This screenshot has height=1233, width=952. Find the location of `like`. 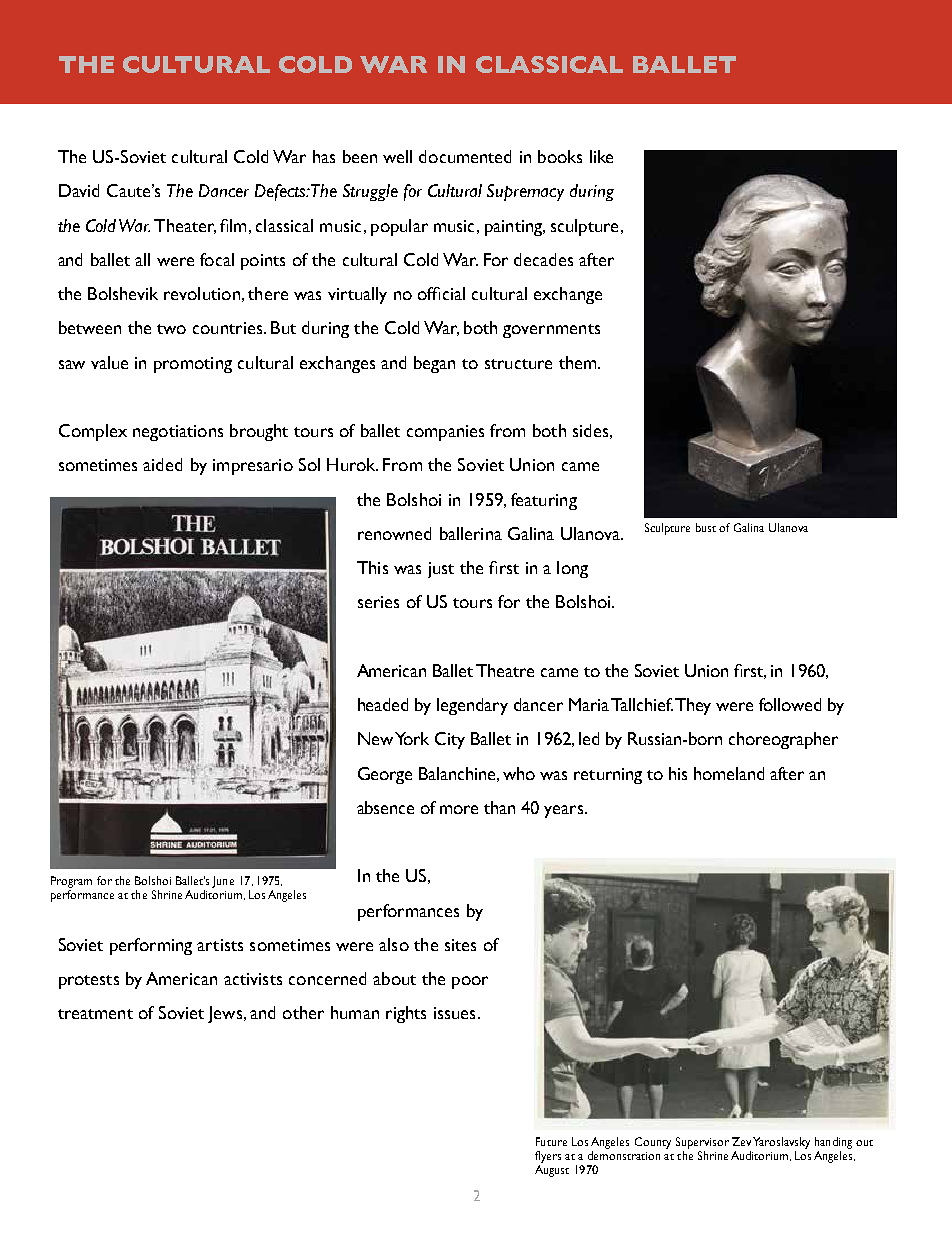

like is located at coordinates (601, 156).
